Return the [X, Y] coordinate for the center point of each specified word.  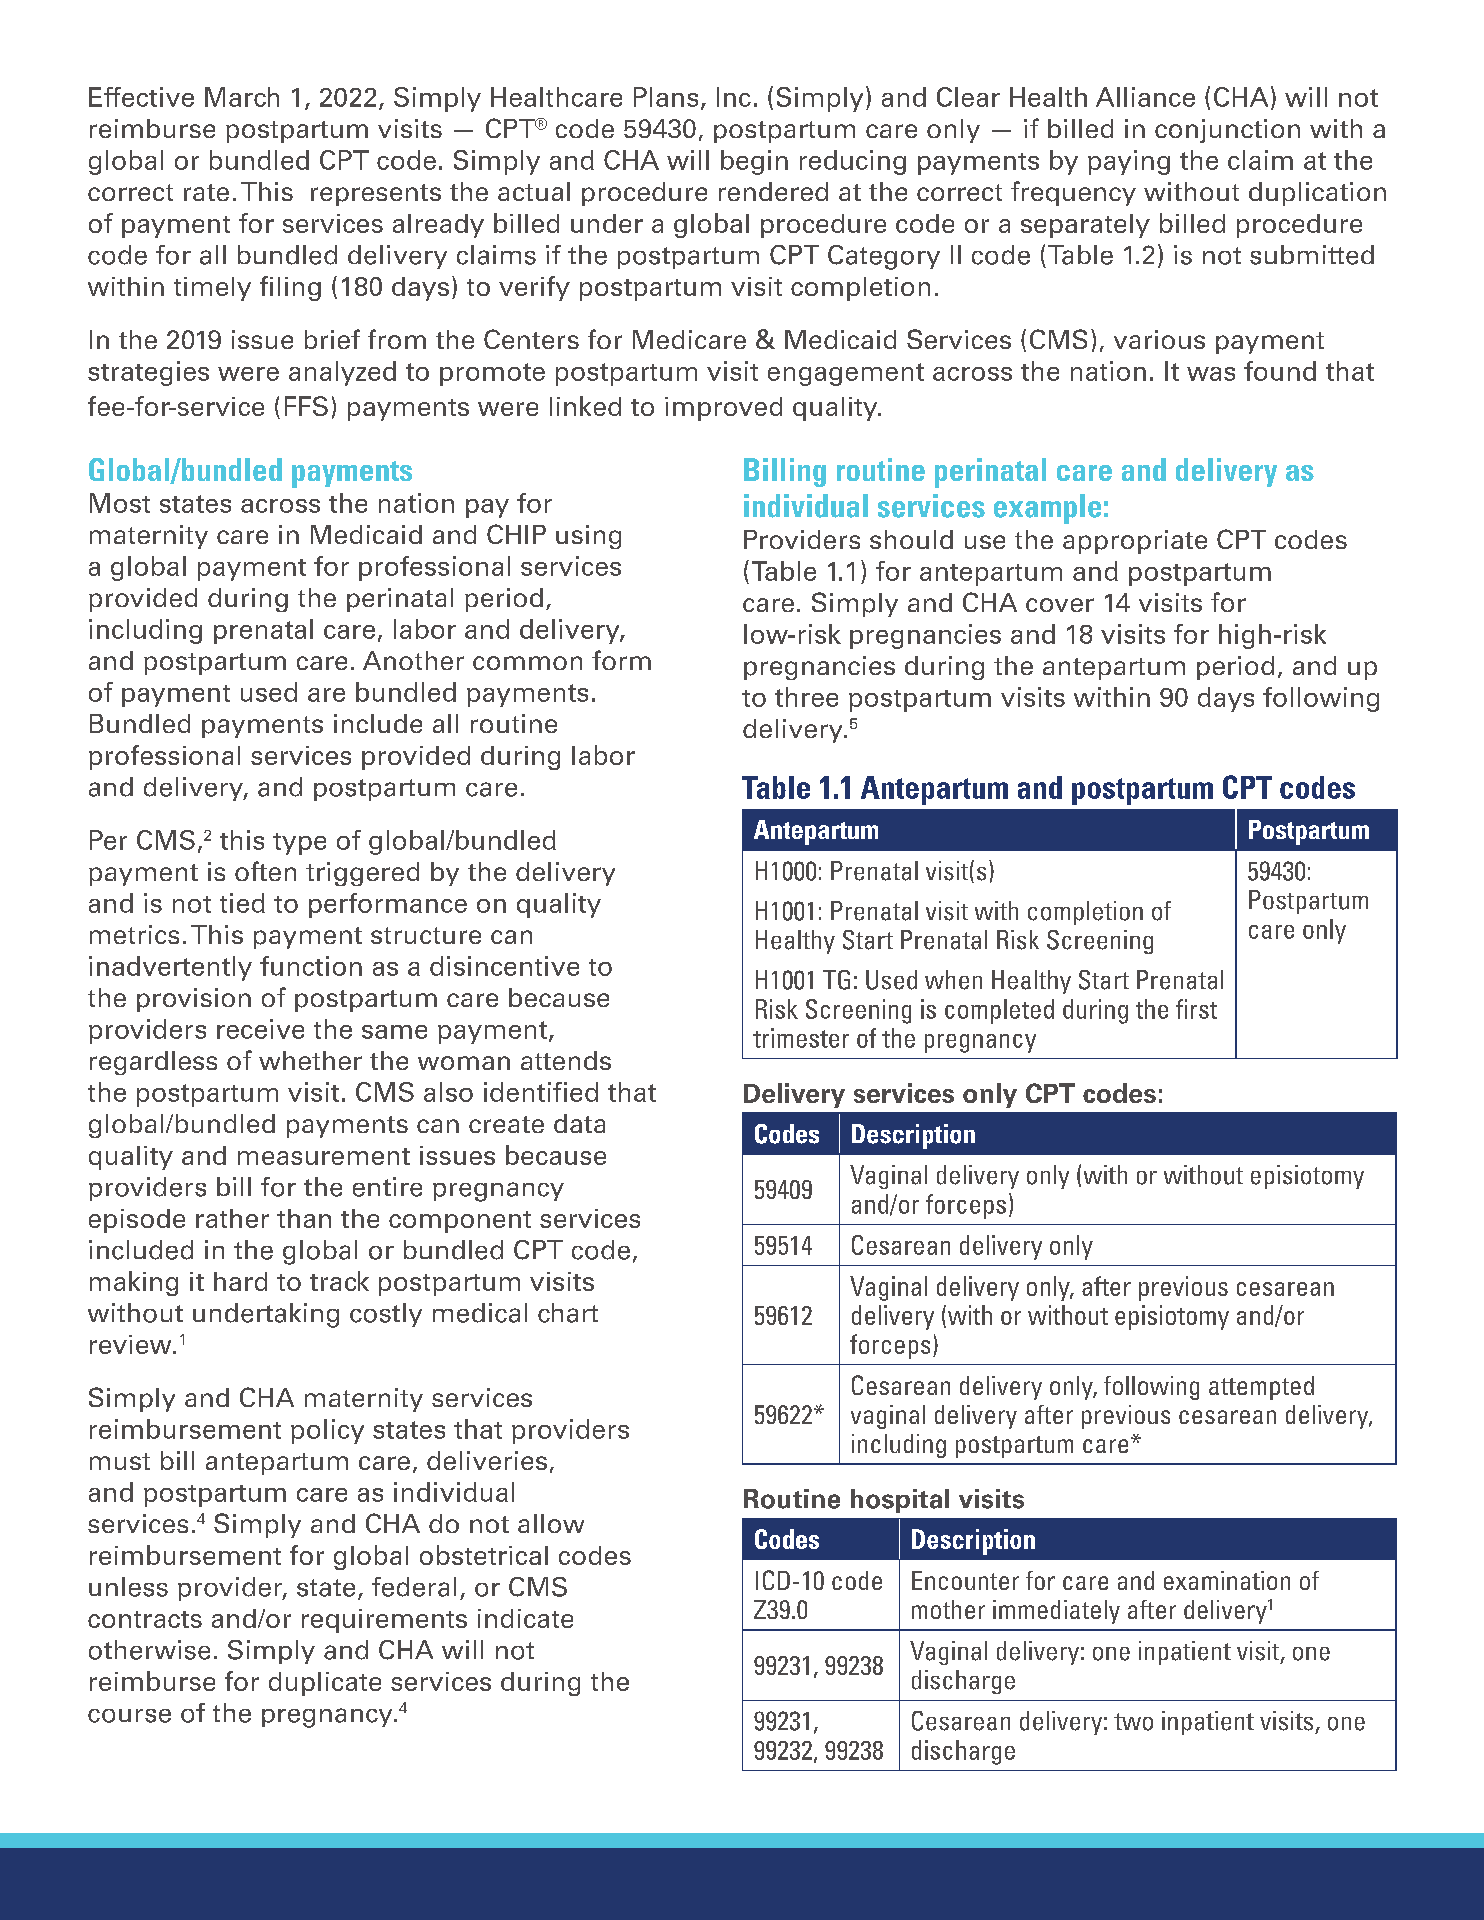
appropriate [1135, 542]
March [242, 97]
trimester [801, 1038]
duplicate [325, 1684]
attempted [1261, 1388]
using [588, 537]
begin [754, 162]
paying [1129, 162]
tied [242, 903]
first [1196, 1009]
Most [120, 503]
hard [240, 1281]
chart [568, 1313]
